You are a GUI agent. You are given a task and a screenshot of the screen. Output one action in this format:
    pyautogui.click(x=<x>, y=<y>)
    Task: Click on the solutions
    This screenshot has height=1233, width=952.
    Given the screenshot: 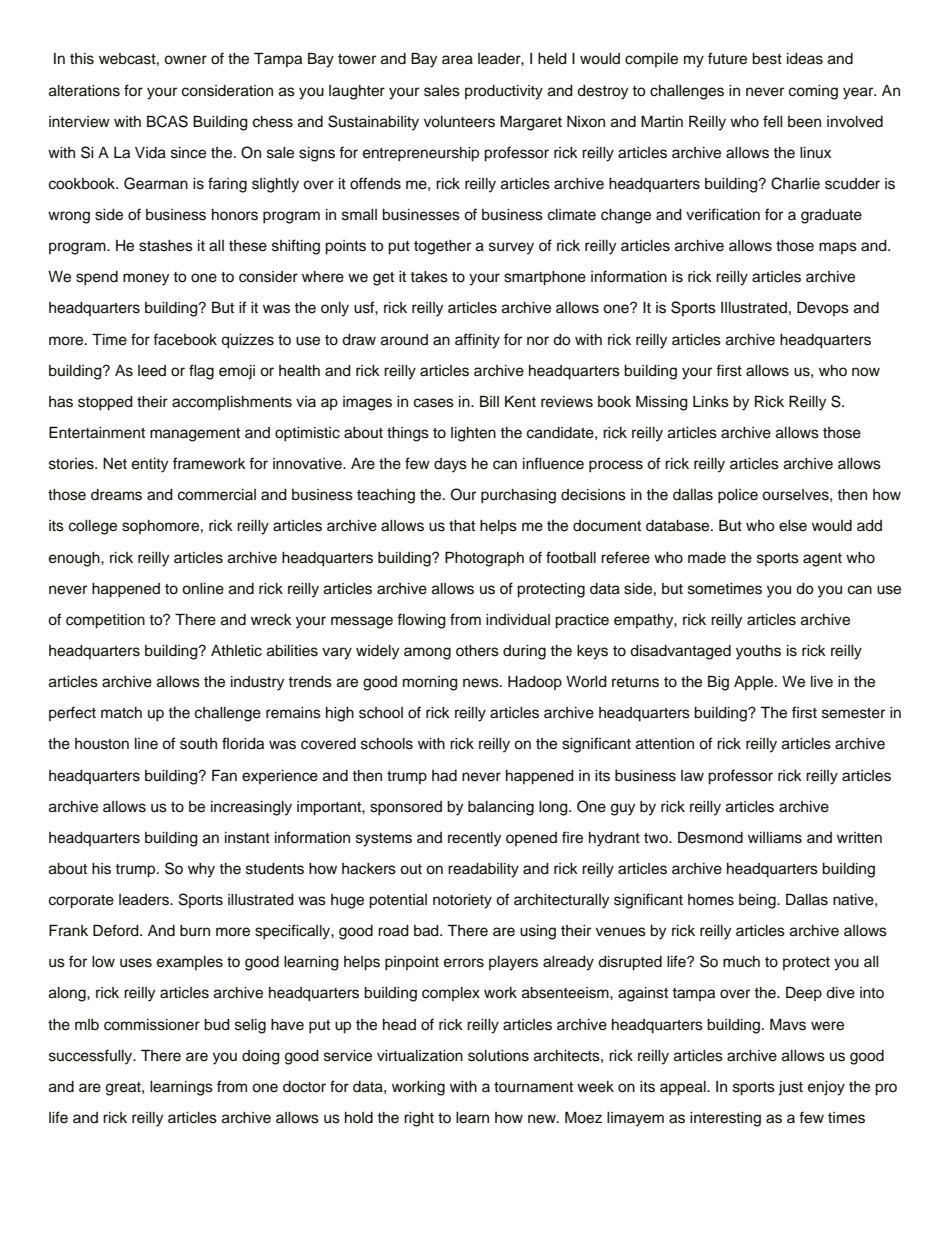 What is the action you would take?
    pyautogui.click(x=498, y=1056)
